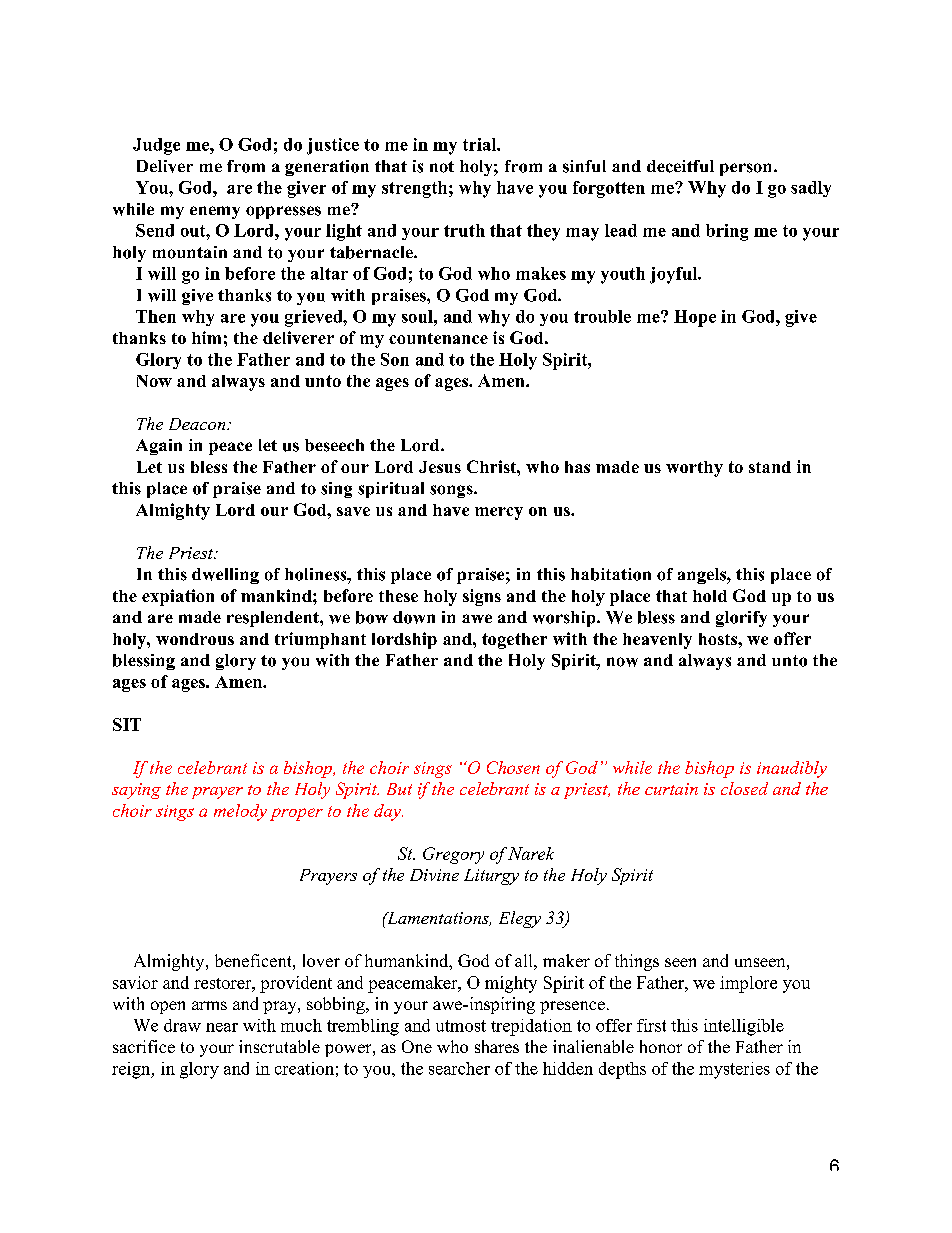 The height and width of the document is (1233, 952). What do you see at coordinates (222, 1027) in the document?
I see `near` at bounding box center [222, 1027].
